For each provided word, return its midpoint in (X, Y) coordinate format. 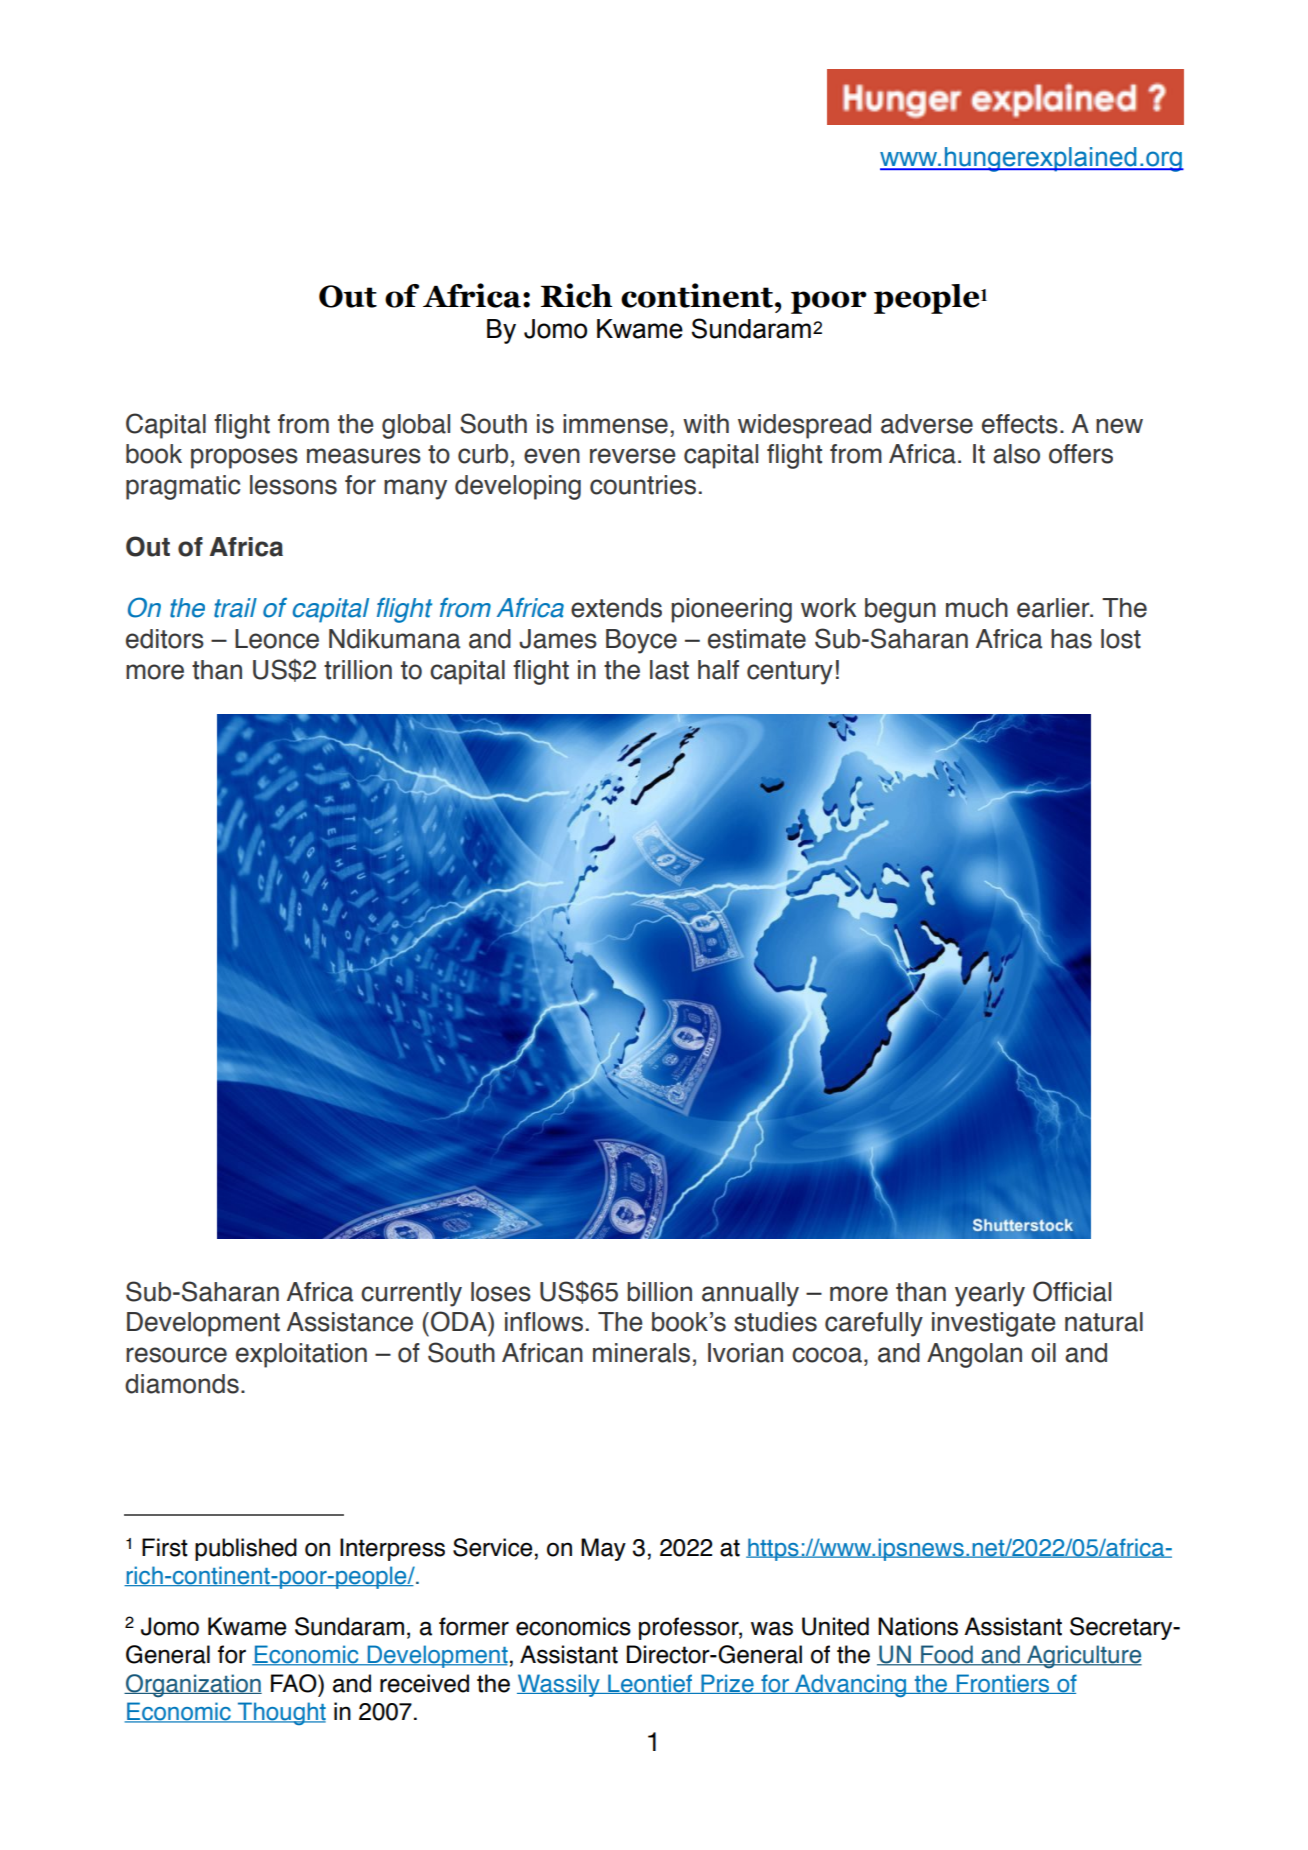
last (669, 670)
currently (411, 1294)
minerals (641, 1353)
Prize (727, 1684)
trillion (358, 670)
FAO (295, 1683)
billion (659, 1292)
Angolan (974, 1355)
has (1071, 639)
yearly (990, 1294)
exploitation (301, 1355)
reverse (633, 456)
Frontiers (1003, 1684)
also (1016, 454)
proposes (244, 458)
